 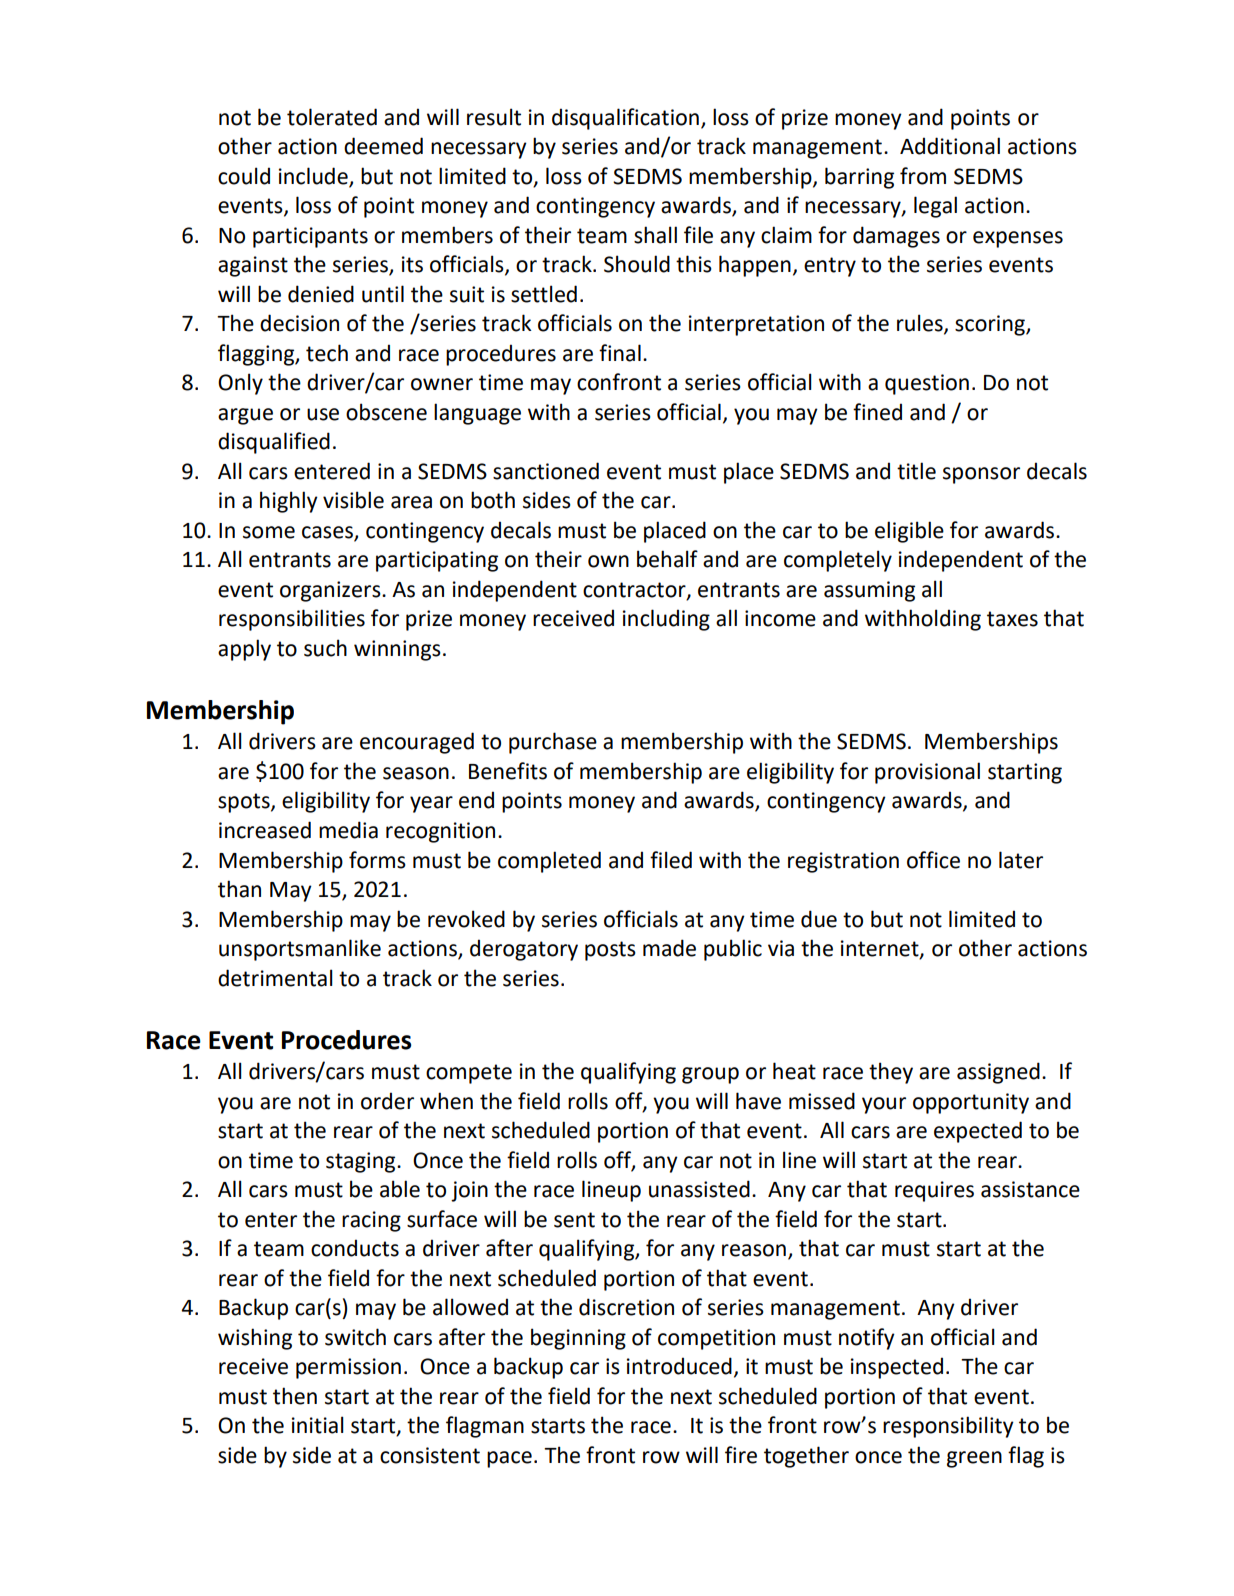 What do you see at coordinates (313, 176) in the page?
I see `include` at bounding box center [313, 176].
